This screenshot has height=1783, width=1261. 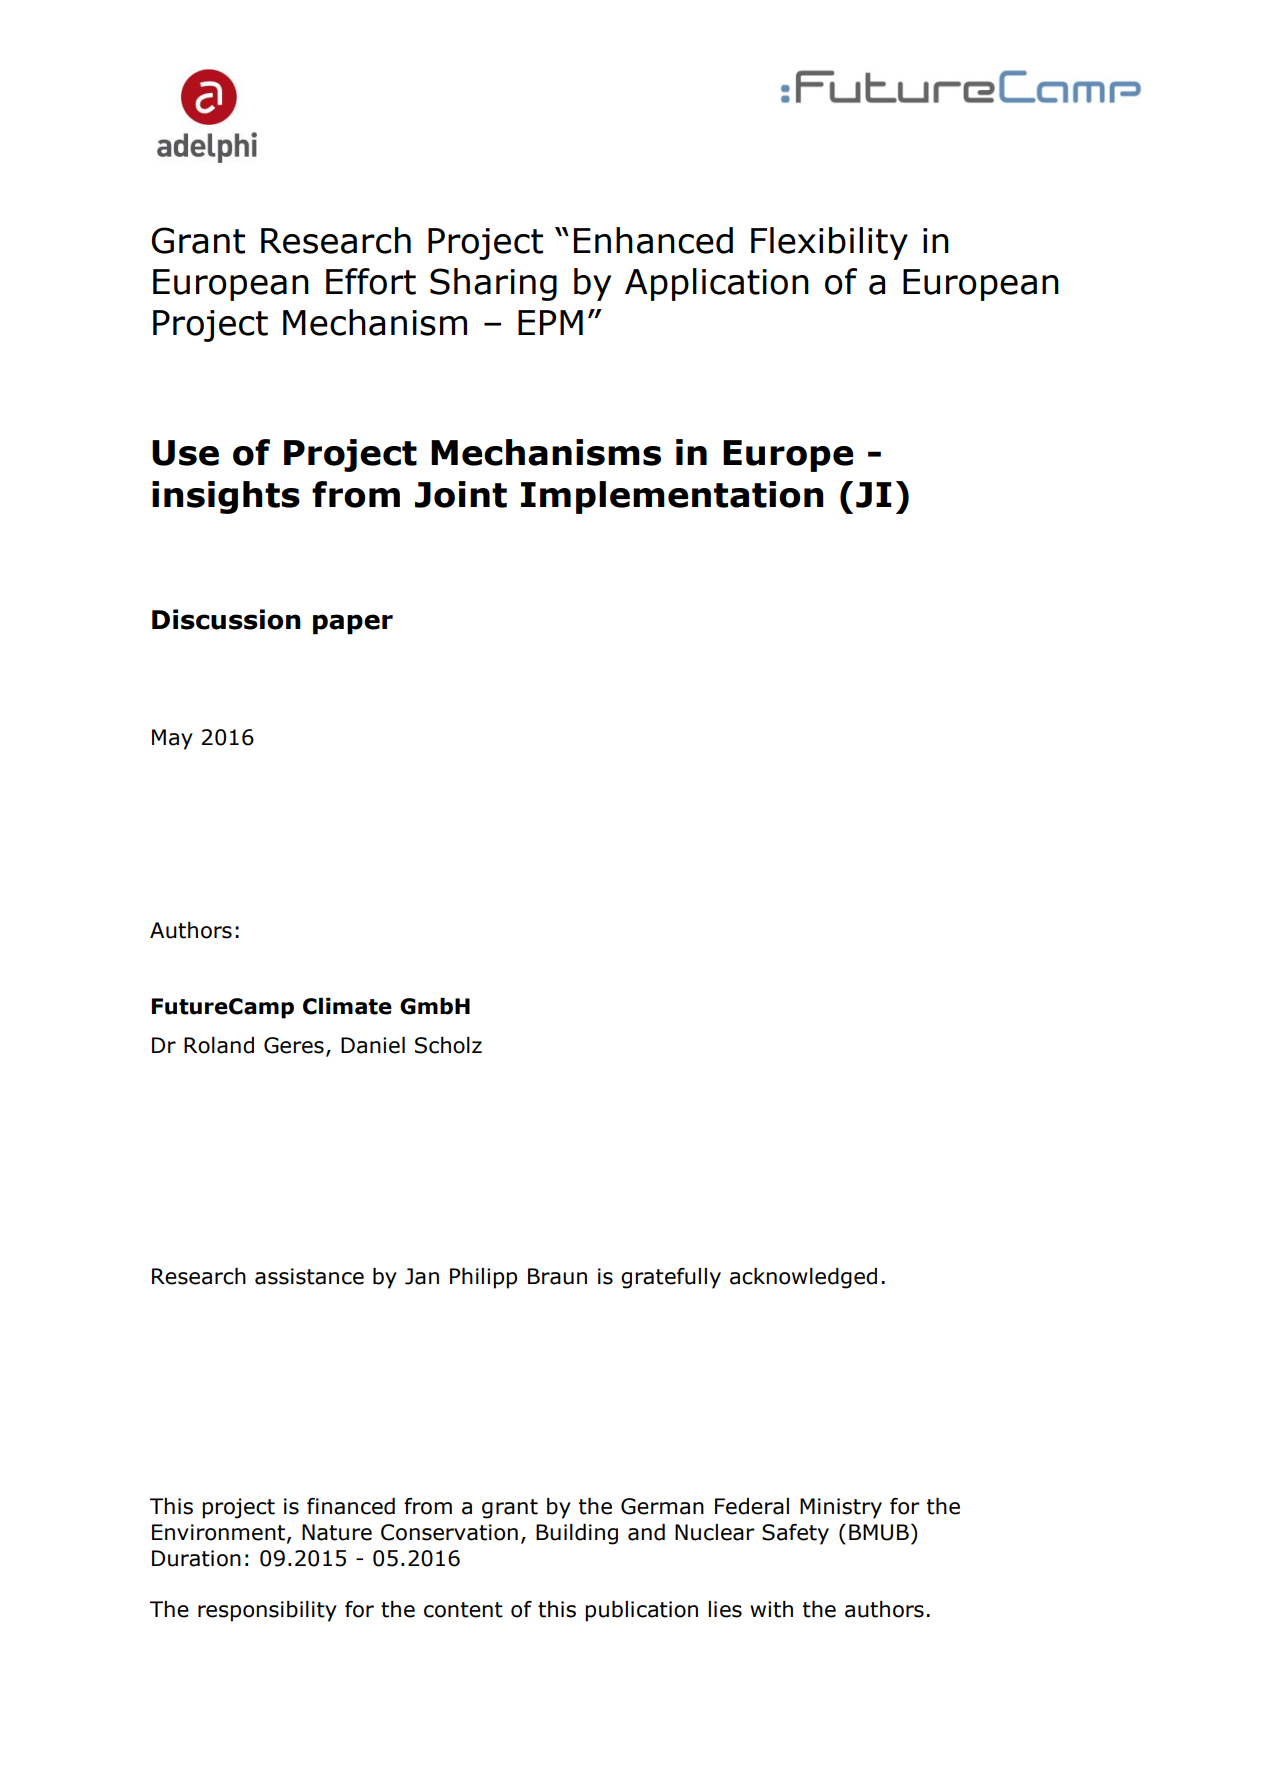 I want to click on content, so click(x=463, y=1610).
